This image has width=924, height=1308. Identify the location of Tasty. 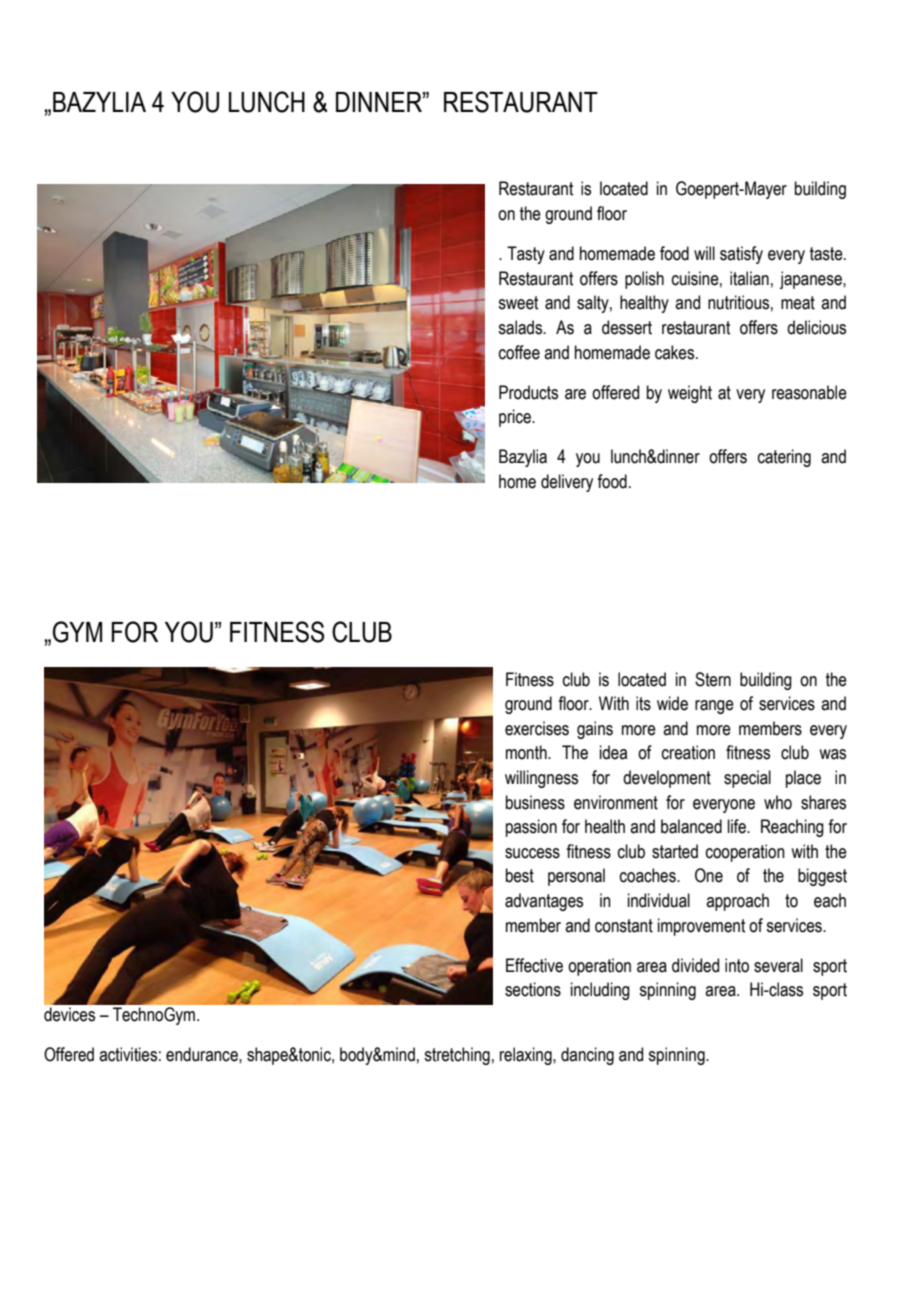
(526, 255).
